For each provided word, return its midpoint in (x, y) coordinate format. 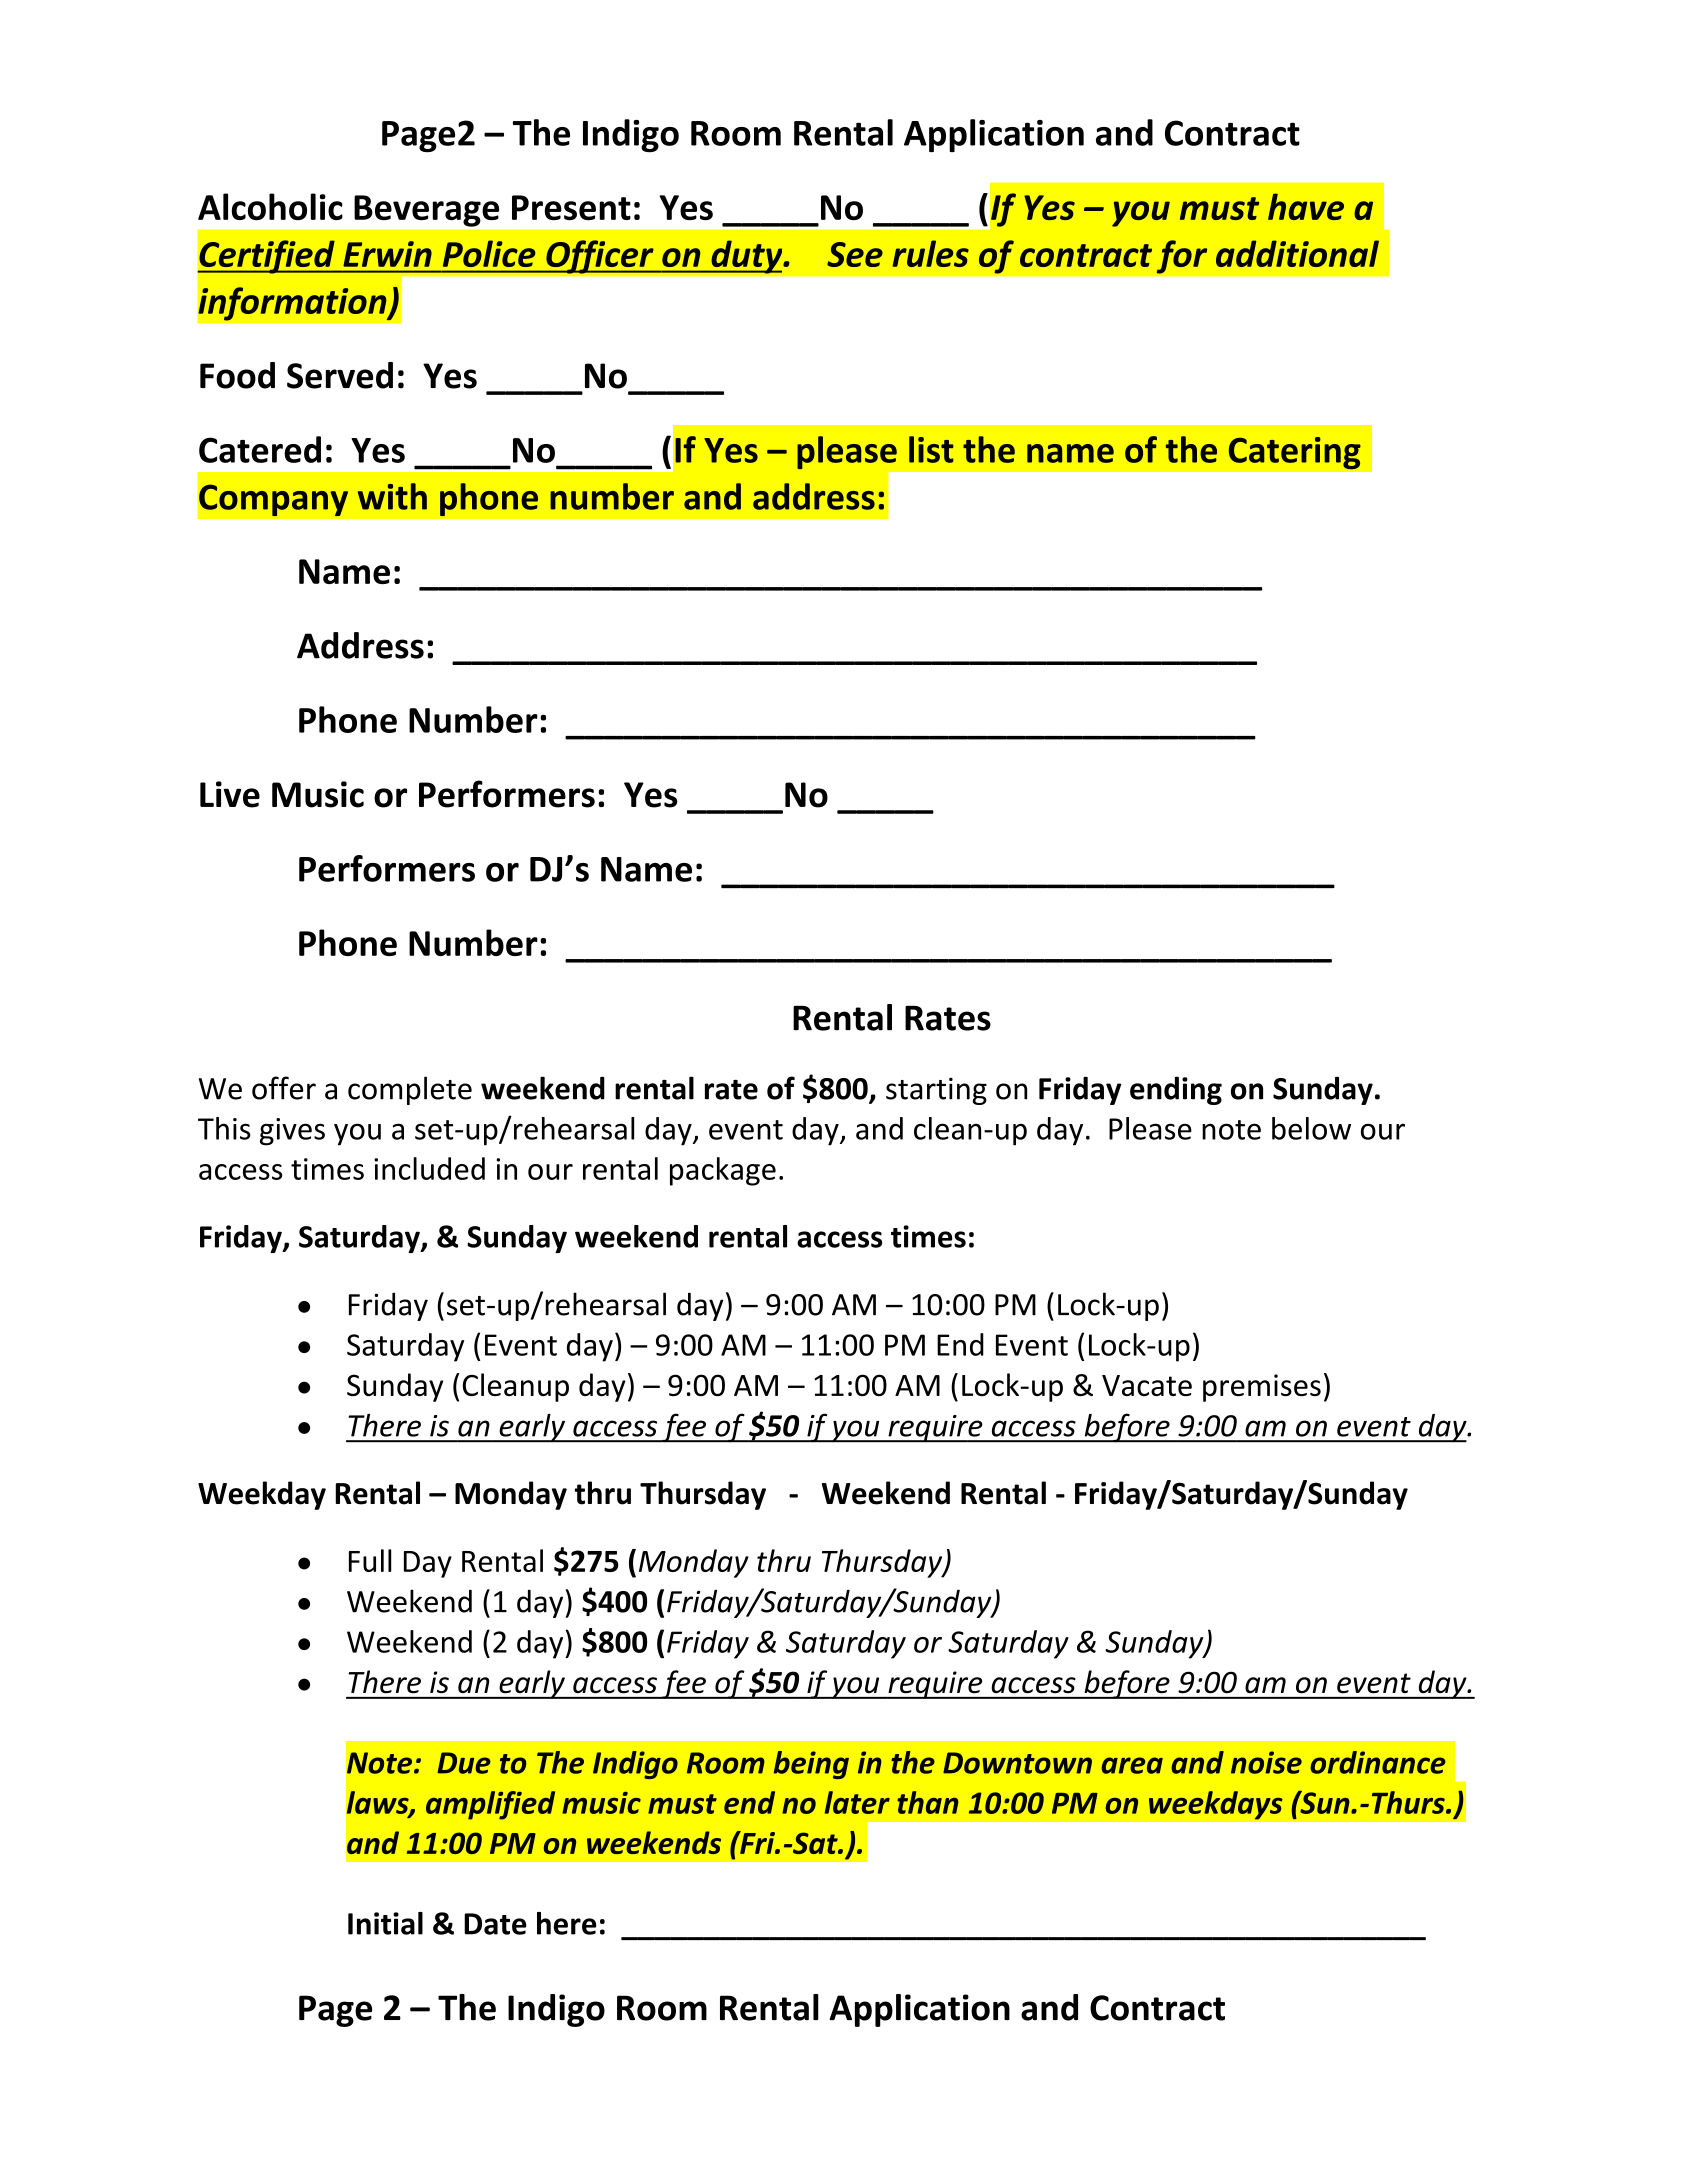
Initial (385, 1923)
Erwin (387, 254)
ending (1176, 1091)
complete (410, 1090)
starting (936, 1091)
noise (1266, 1762)
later (857, 1802)
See (855, 254)
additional (1297, 253)
